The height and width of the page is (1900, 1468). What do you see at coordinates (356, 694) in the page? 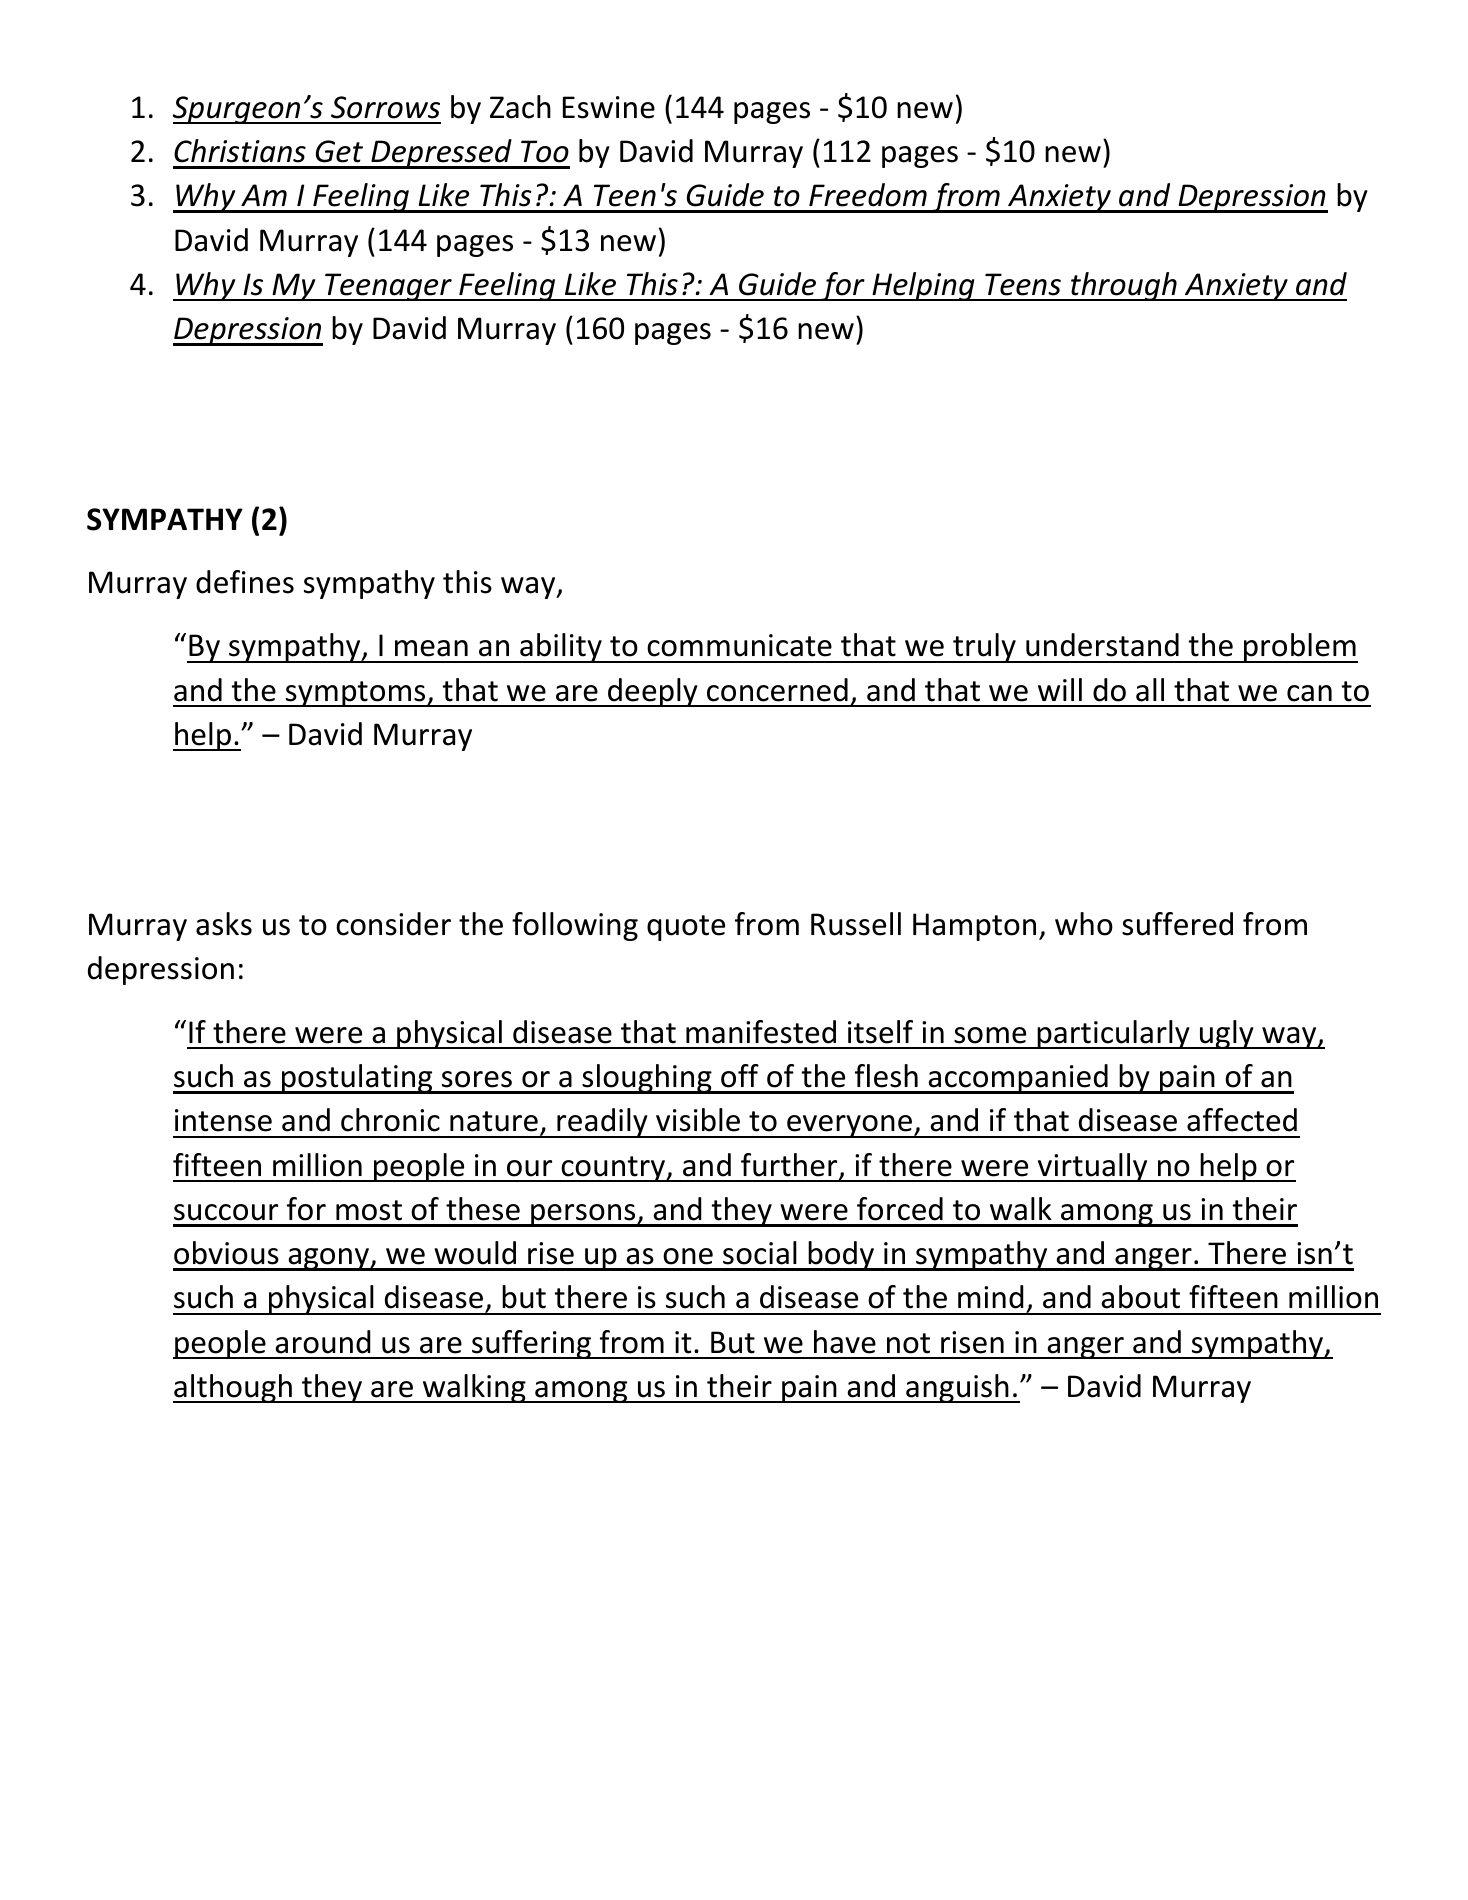
I see `symptoms` at bounding box center [356, 694].
